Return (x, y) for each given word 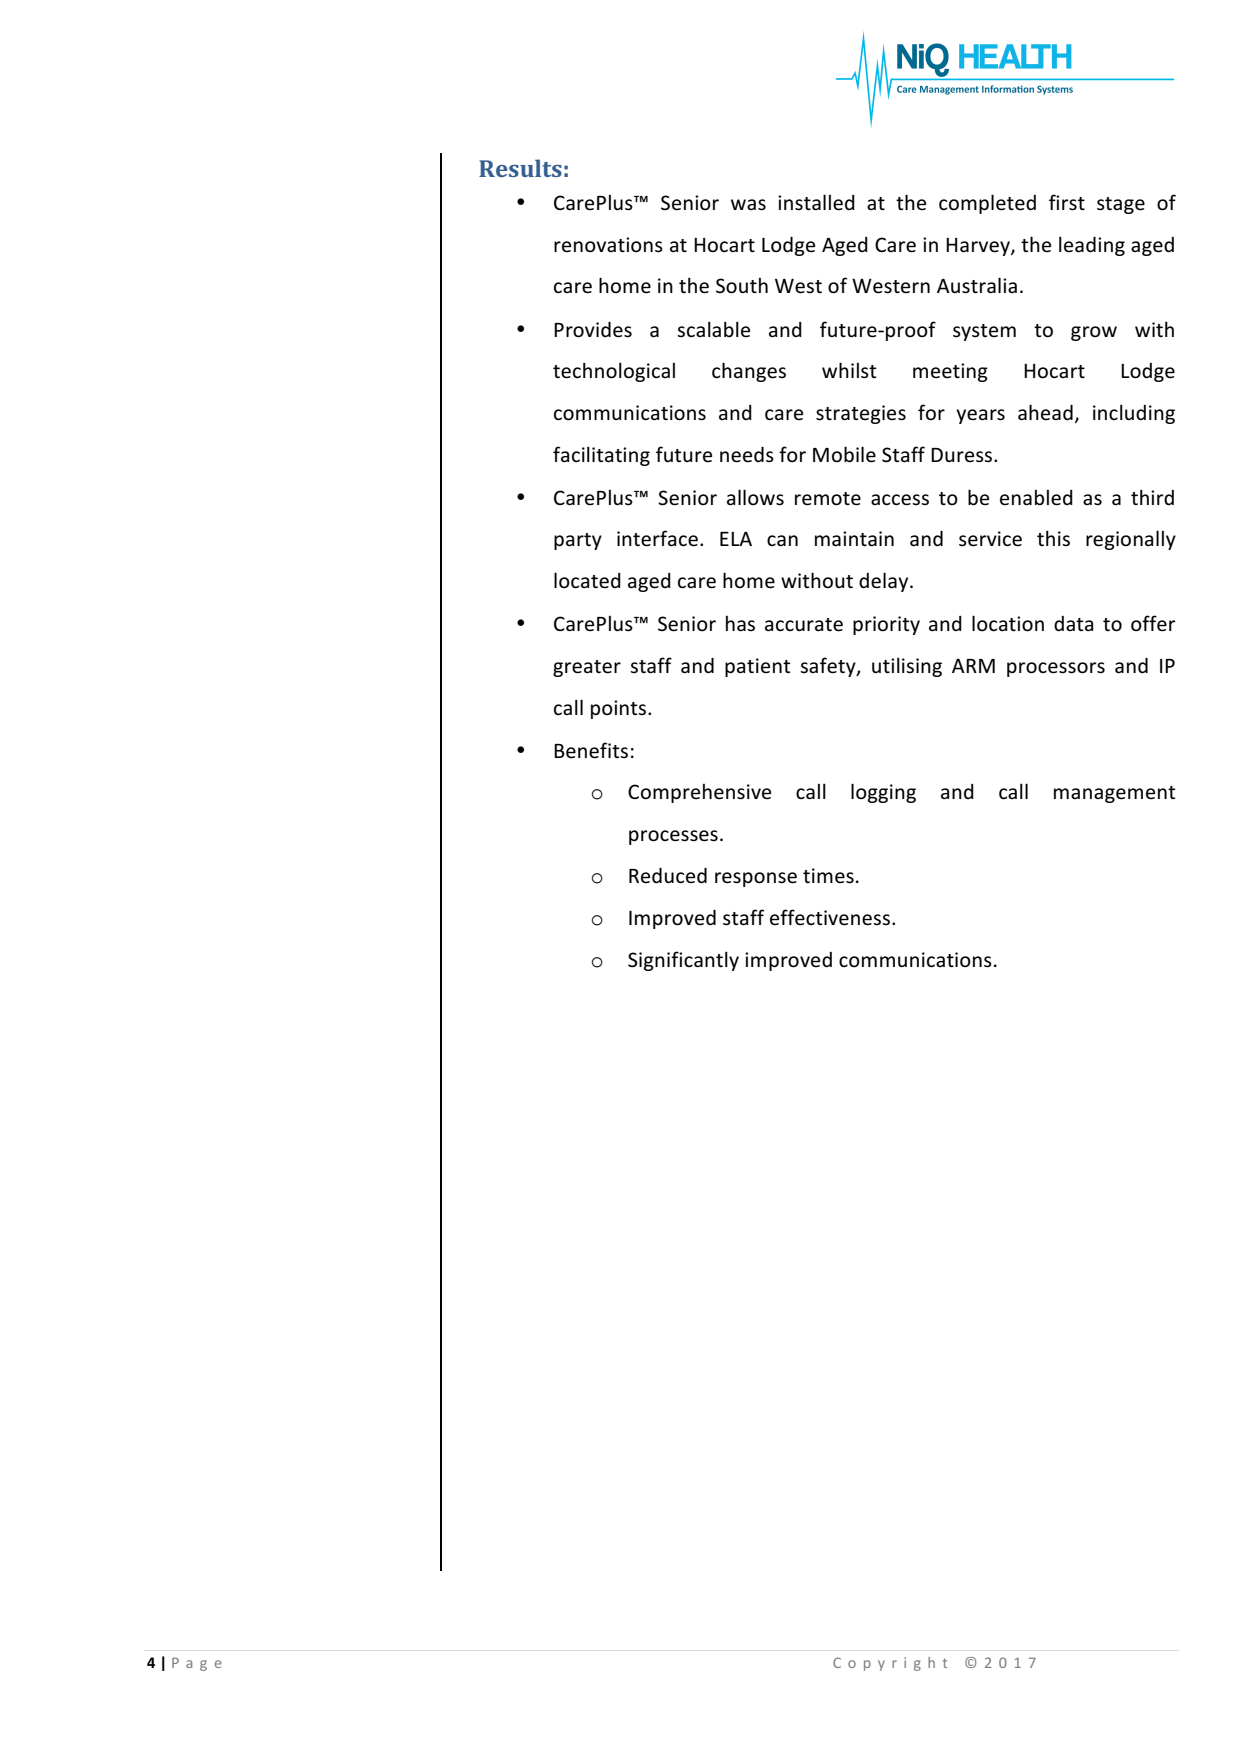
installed (816, 202)
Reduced (668, 876)
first (1067, 202)
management (1115, 794)
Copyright (890, 1664)
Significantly (683, 961)
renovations (608, 245)
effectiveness (830, 917)
